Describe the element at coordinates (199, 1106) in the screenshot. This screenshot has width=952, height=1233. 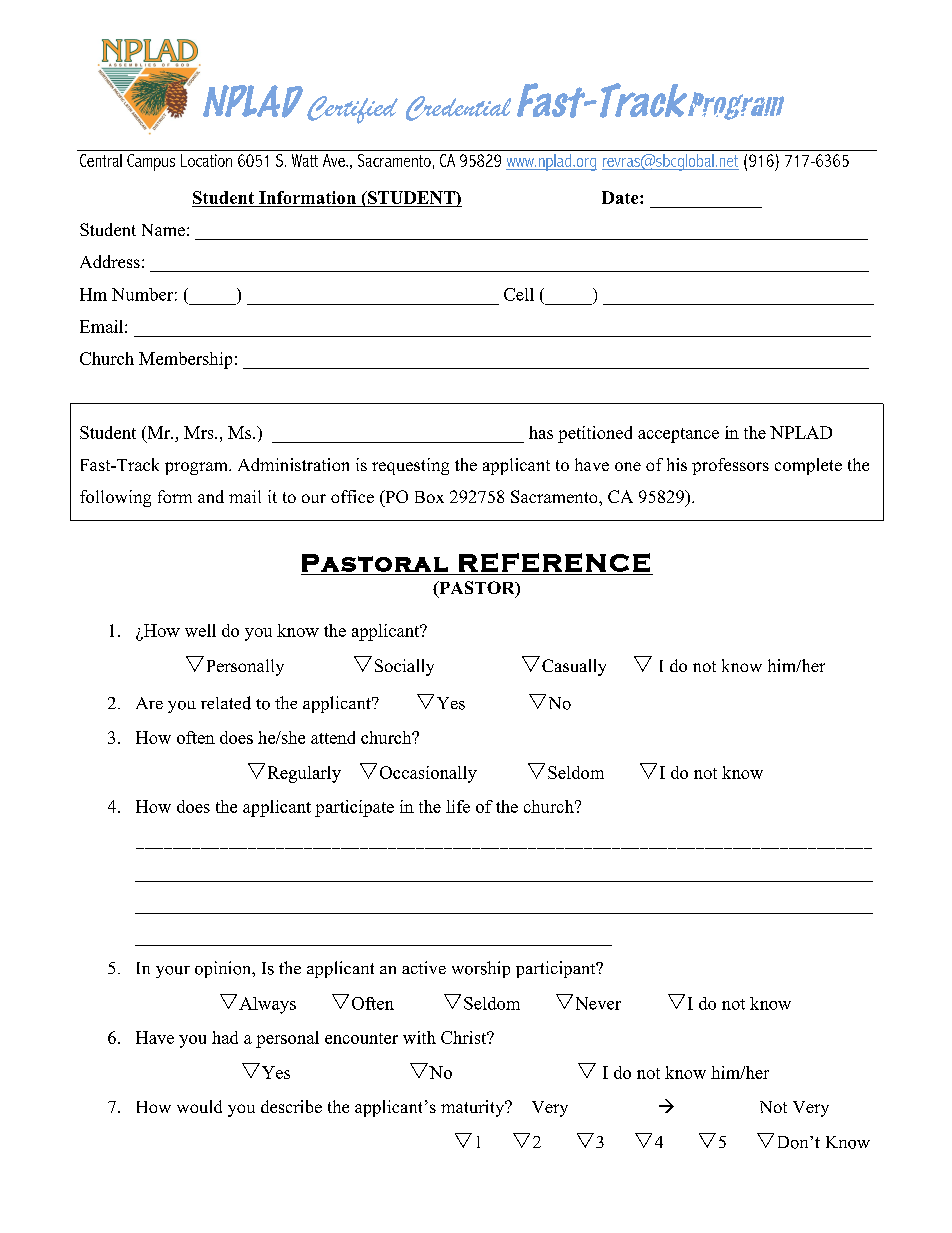
I see `would` at that location.
